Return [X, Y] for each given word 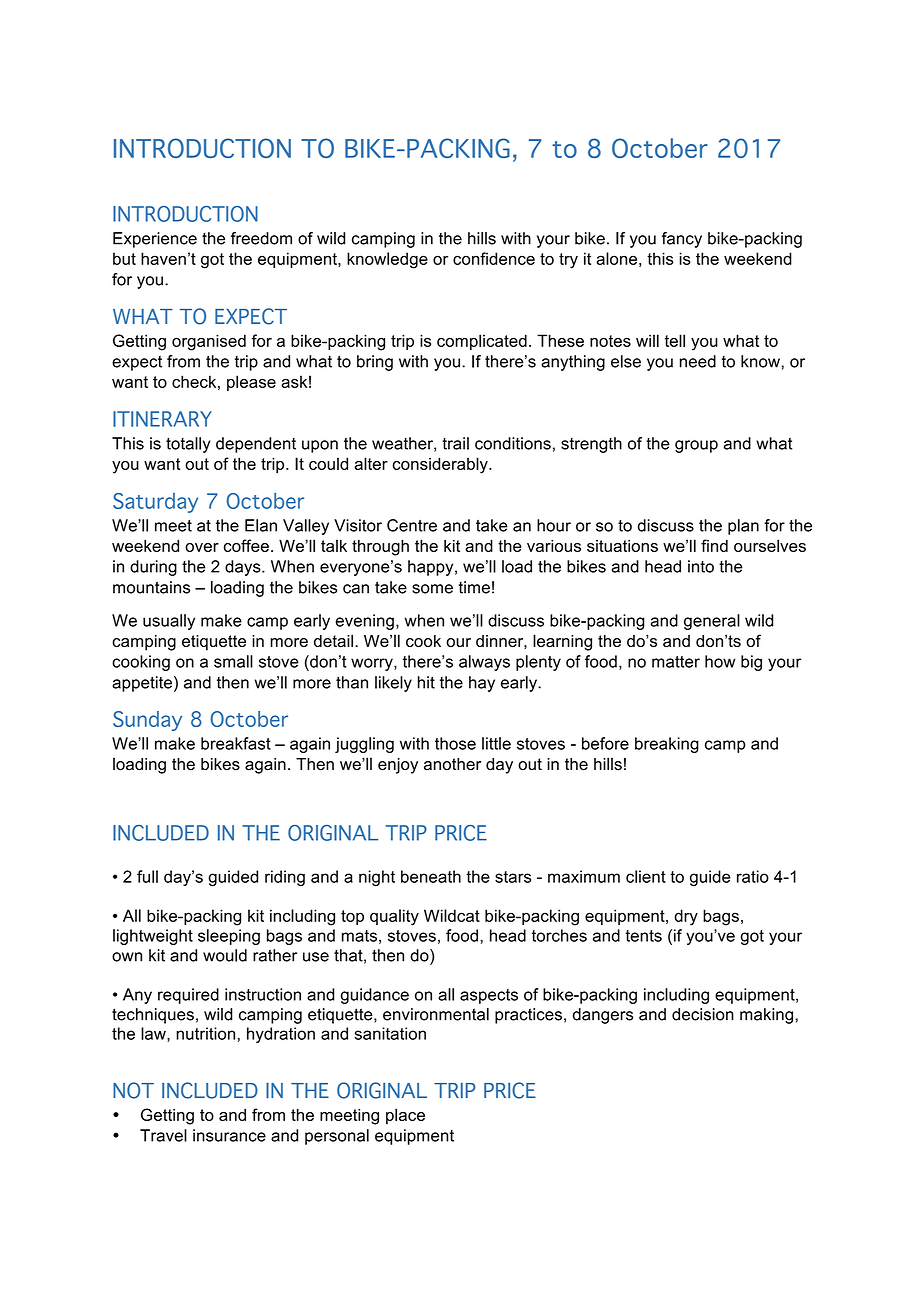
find [714, 545]
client [646, 876]
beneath [431, 876]
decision [703, 1014]
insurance [229, 1135]
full [147, 876]
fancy [682, 240]
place [405, 1116]
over [202, 547]
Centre [412, 525]
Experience [155, 240]
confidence [494, 258]
